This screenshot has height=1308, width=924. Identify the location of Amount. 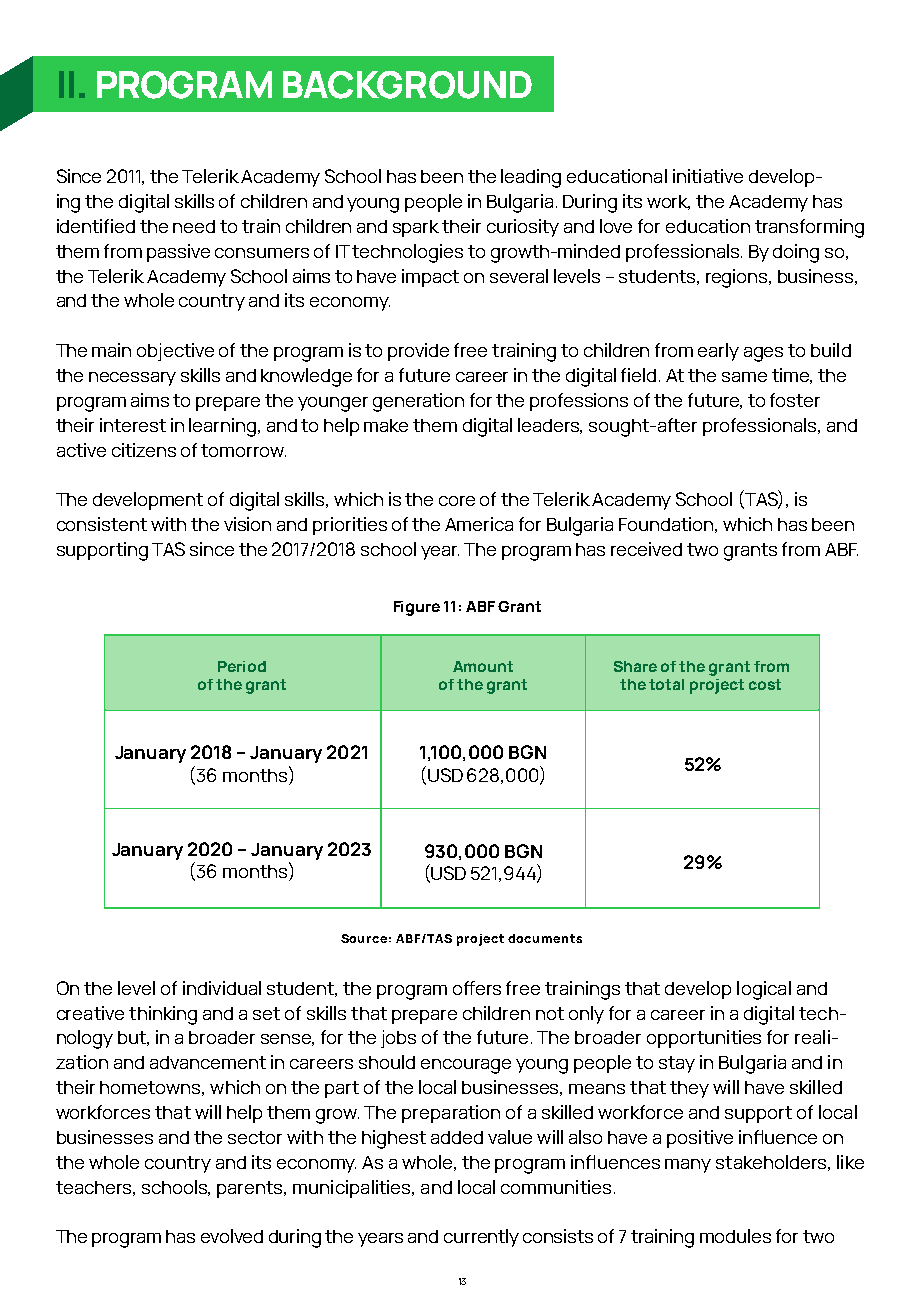
(483, 666).
